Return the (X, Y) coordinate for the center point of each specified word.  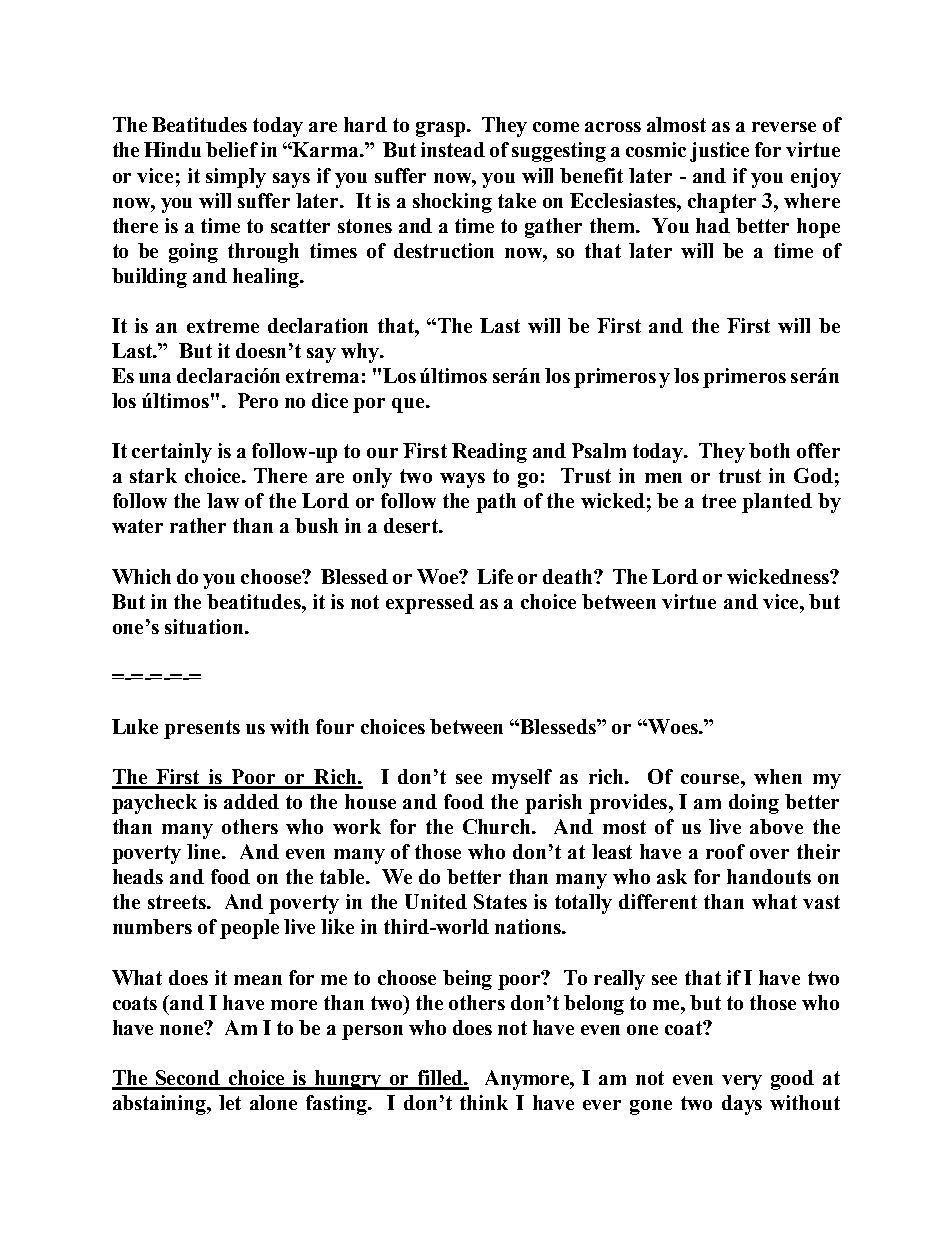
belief (232, 149)
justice (719, 152)
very (742, 1082)
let (230, 1102)
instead (453, 149)
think (484, 1102)
